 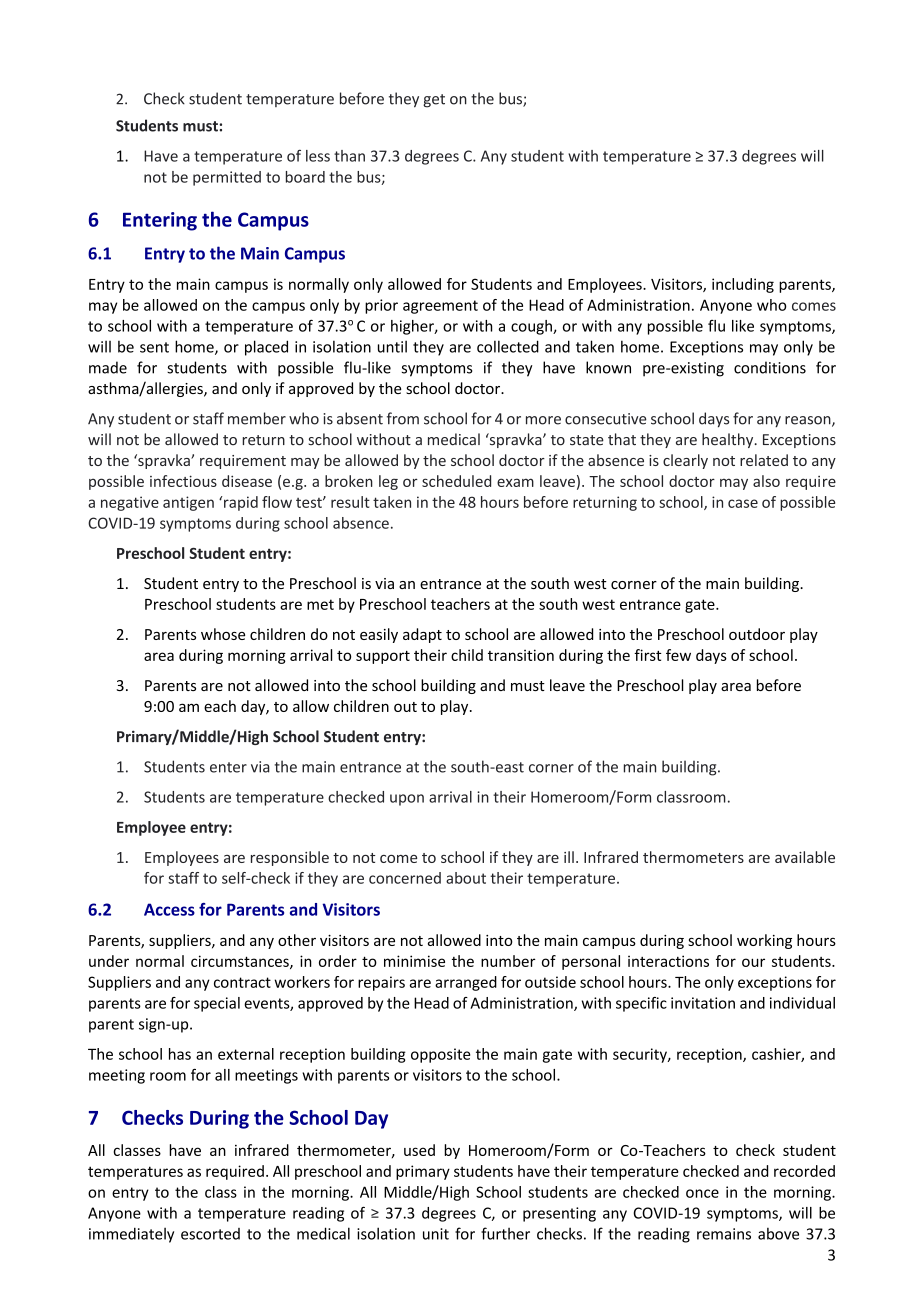 What do you see at coordinates (227, 178) in the screenshot?
I see `permitted` at bounding box center [227, 178].
